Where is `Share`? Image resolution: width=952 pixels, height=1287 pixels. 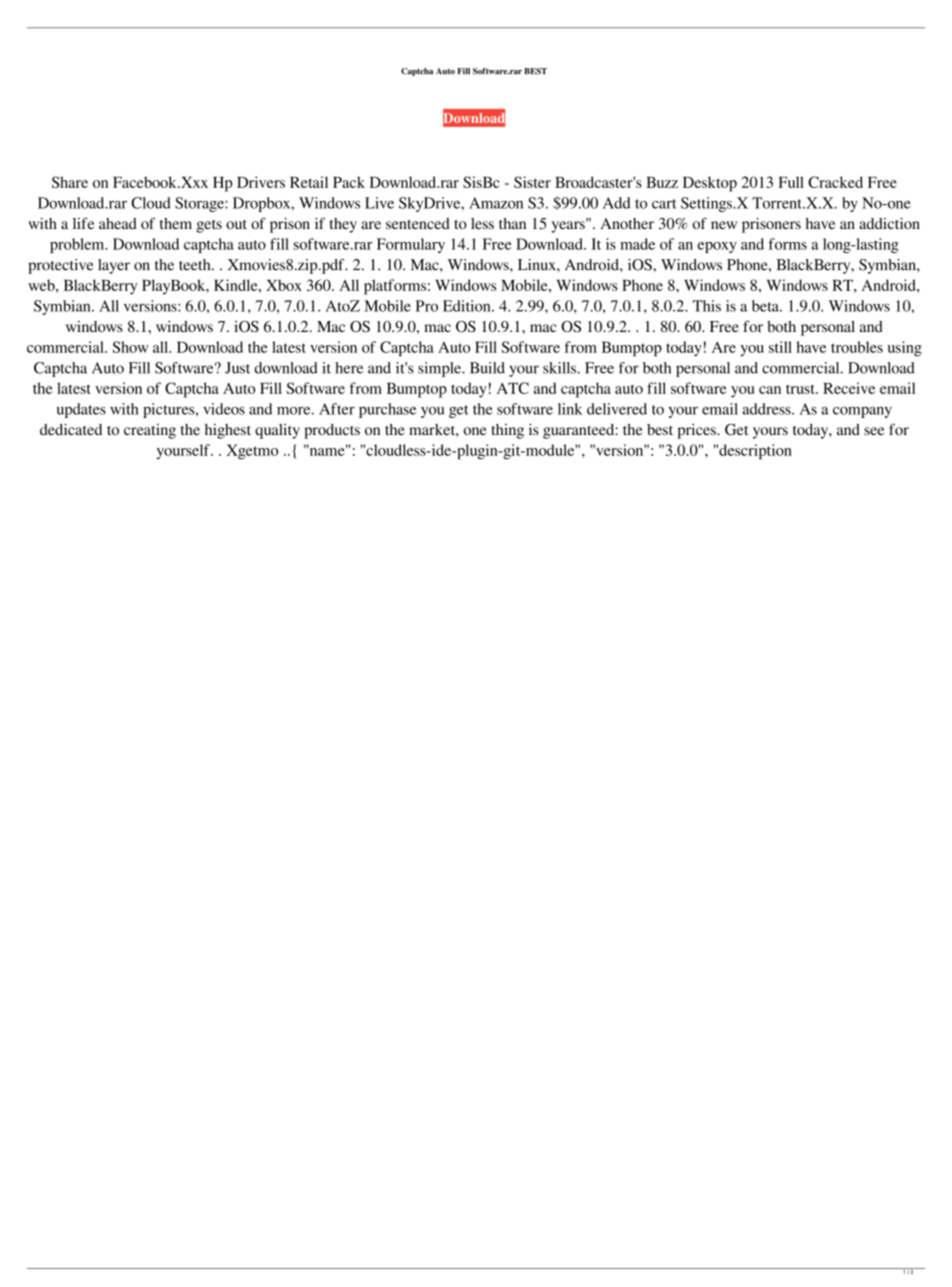
Share is located at coordinates (70, 182).
